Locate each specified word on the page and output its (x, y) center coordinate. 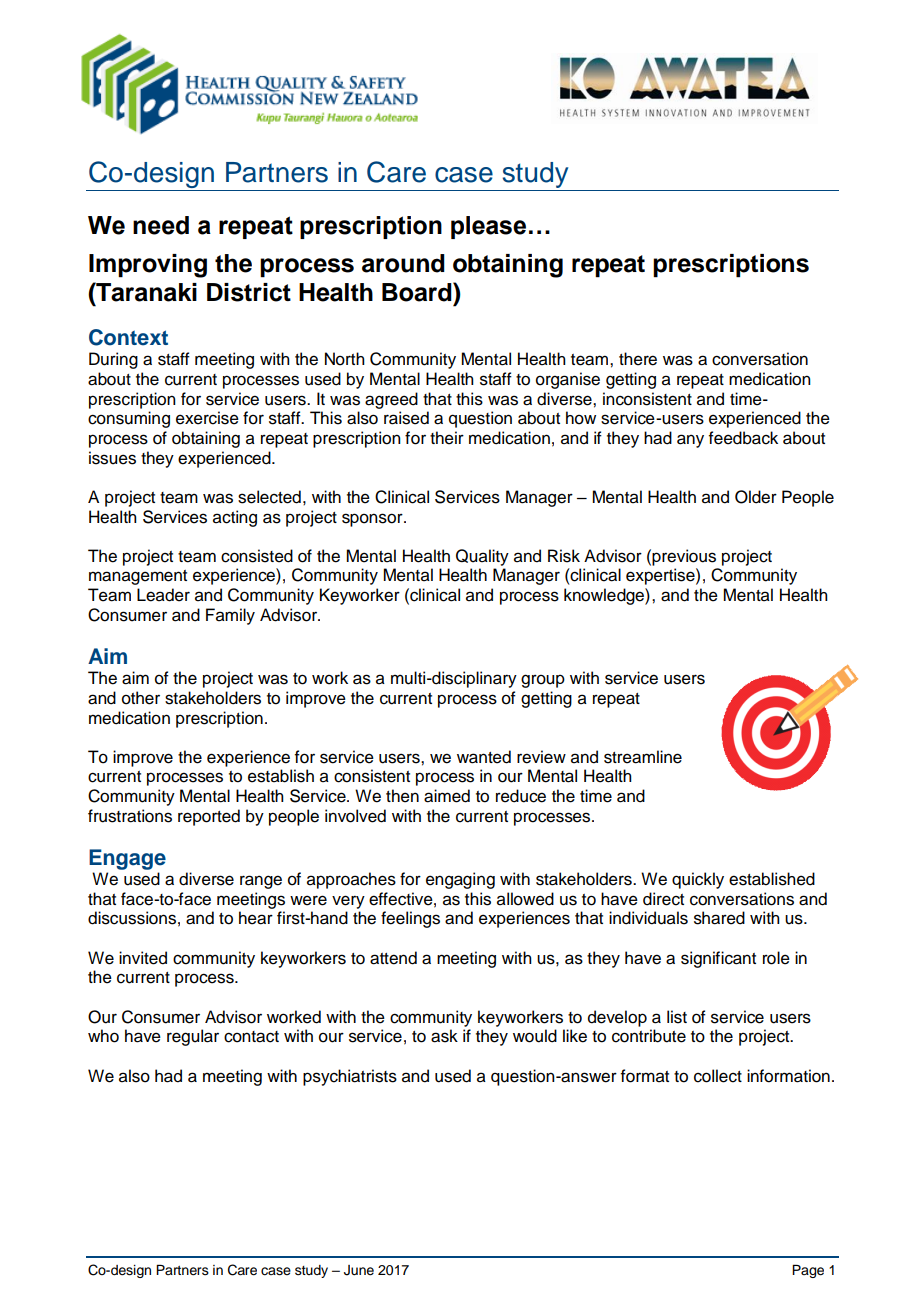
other (141, 698)
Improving (148, 266)
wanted (484, 757)
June (359, 1270)
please (488, 227)
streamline (643, 757)
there (638, 359)
